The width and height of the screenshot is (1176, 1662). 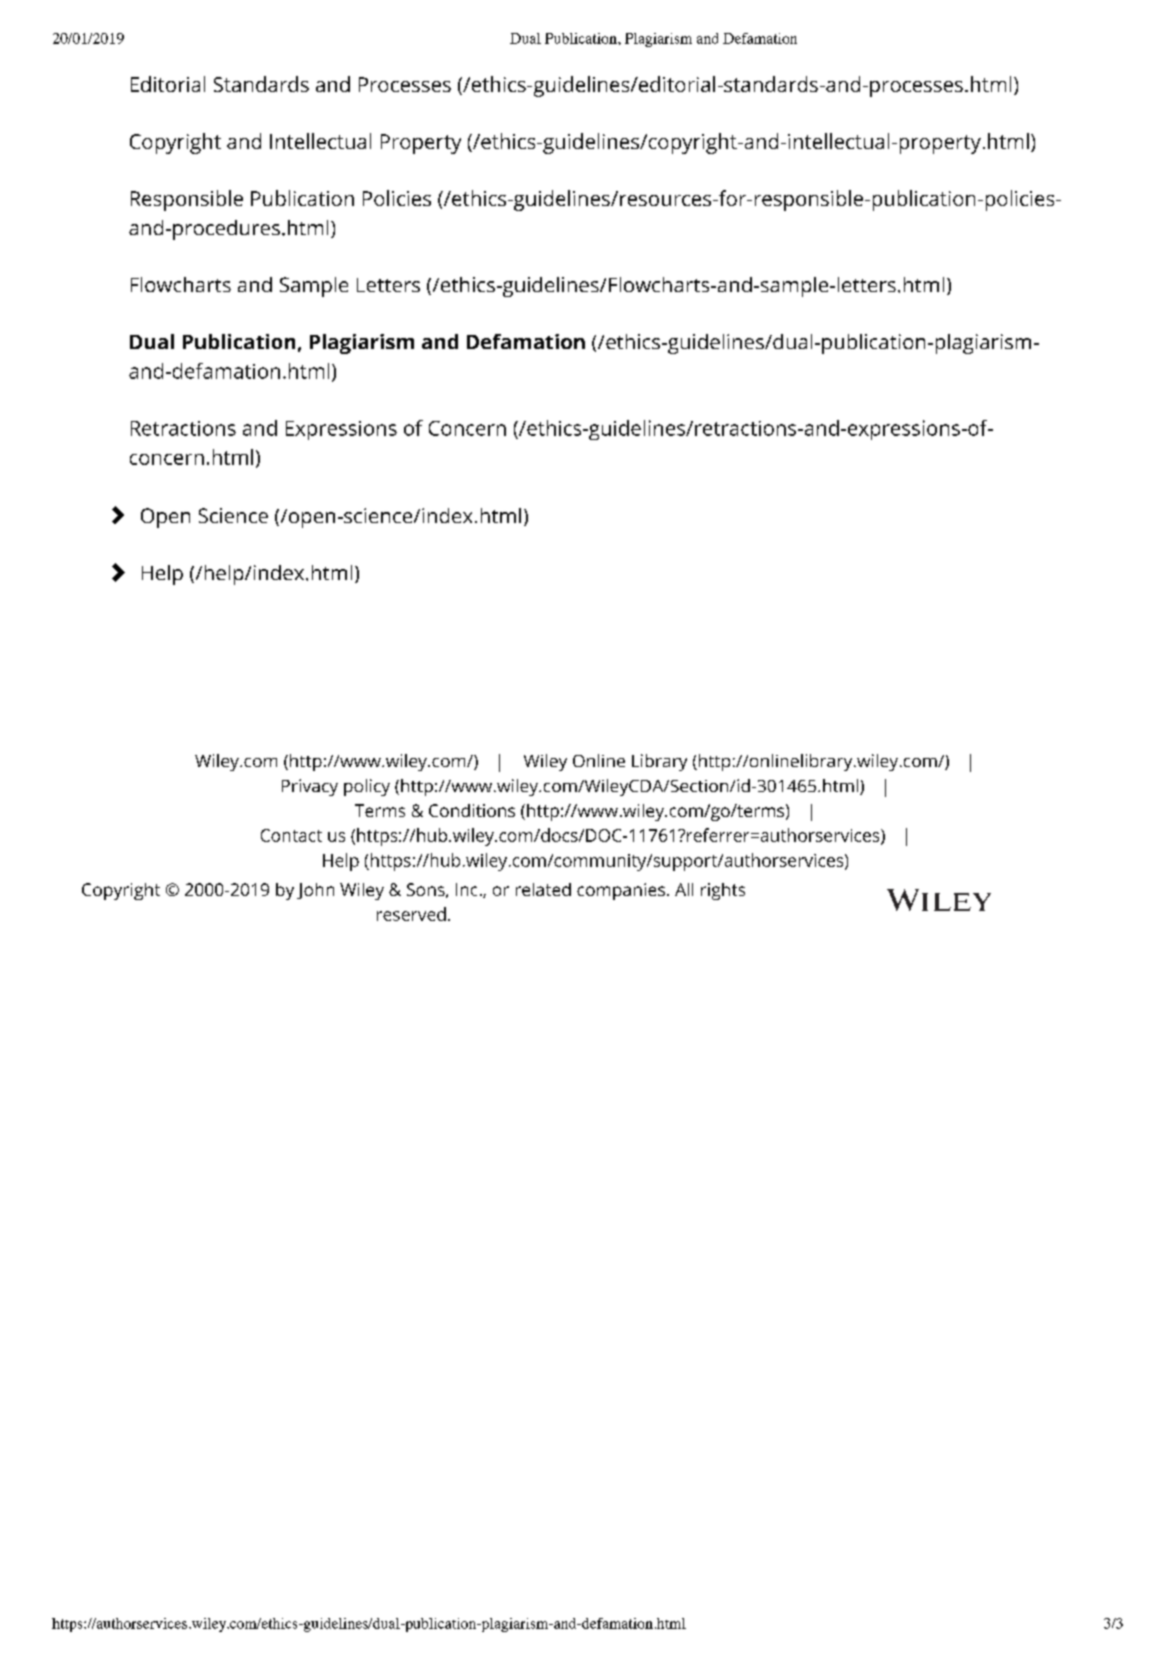 What do you see at coordinates (466, 889) in the screenshot?
I see `Inc` at bounding box center [466, 889].
